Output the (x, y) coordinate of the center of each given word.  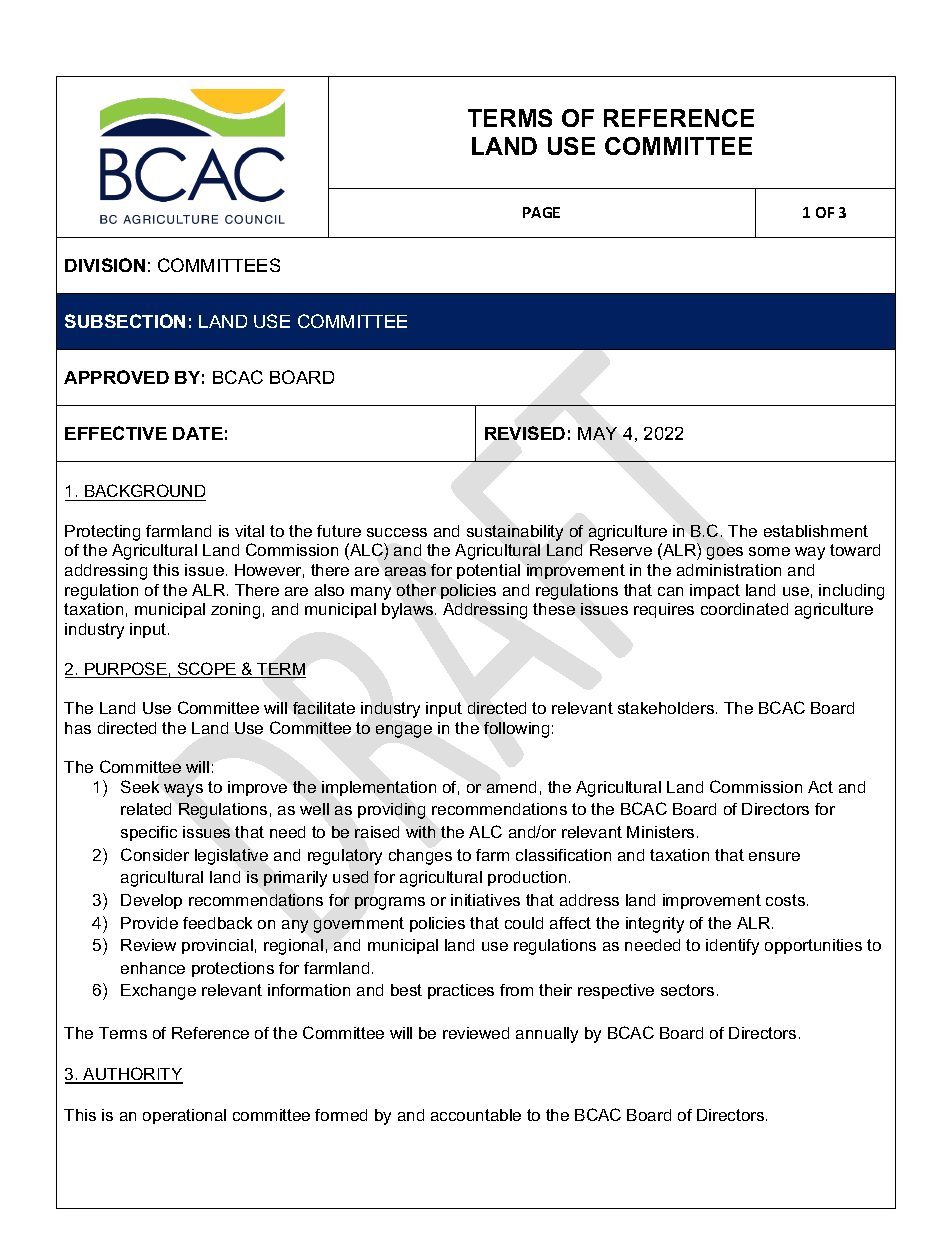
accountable (476, 1115)
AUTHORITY (132, 1075)
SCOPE (207, 670)
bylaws (409, 611)
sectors (687, 990)
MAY (597, 433)
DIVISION (105, 265)
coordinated (744, 609)
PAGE (541, 212)
